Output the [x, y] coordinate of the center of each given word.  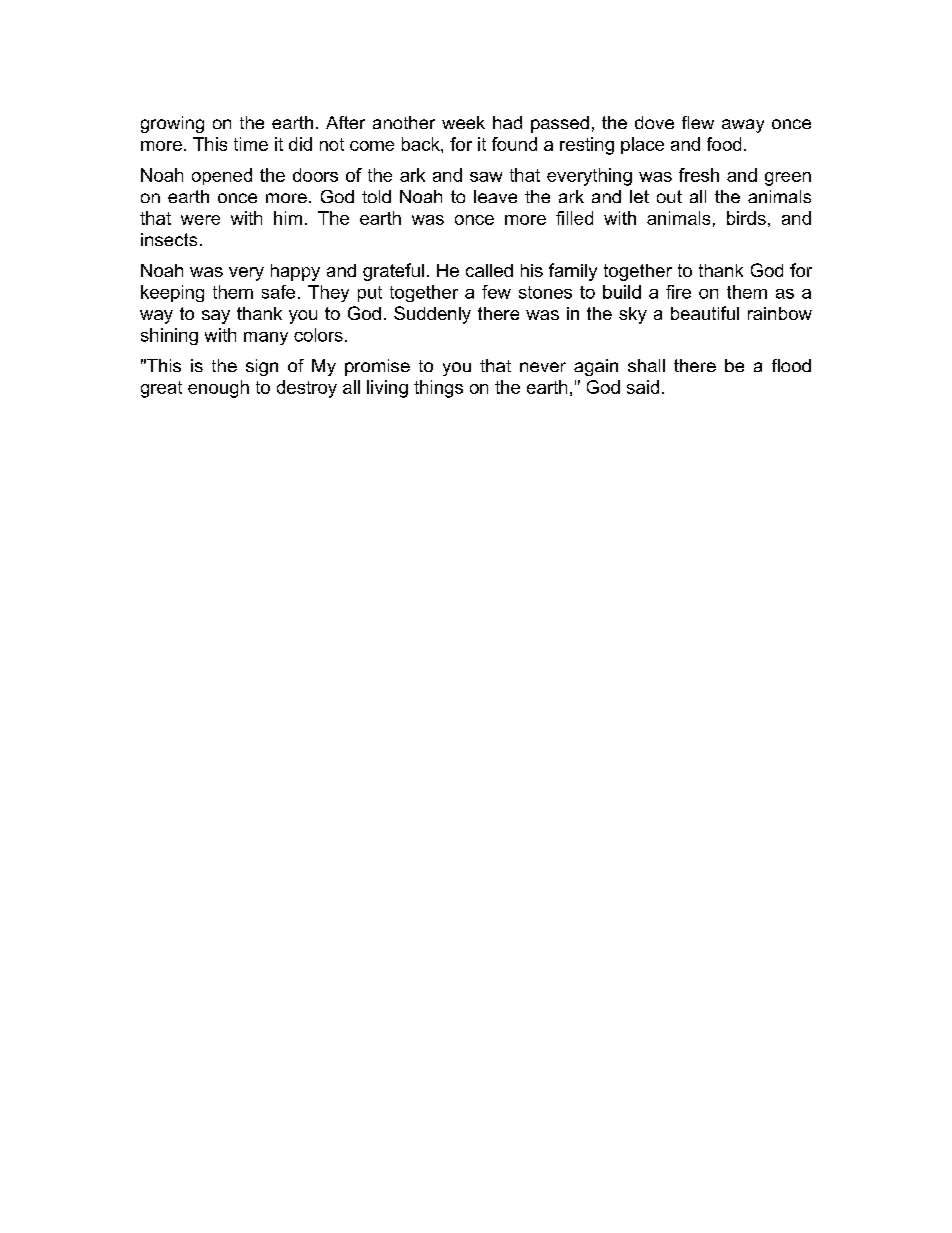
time [251, 144]
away [743, 126]
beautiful [705, 313]
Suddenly [432, 315]
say [216, 317]
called [489, 270]
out [669, 196]
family [573, 272]
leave [495, 196]
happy [295, 272]
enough [218, 389]
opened [222, 176]
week [463, 122]
